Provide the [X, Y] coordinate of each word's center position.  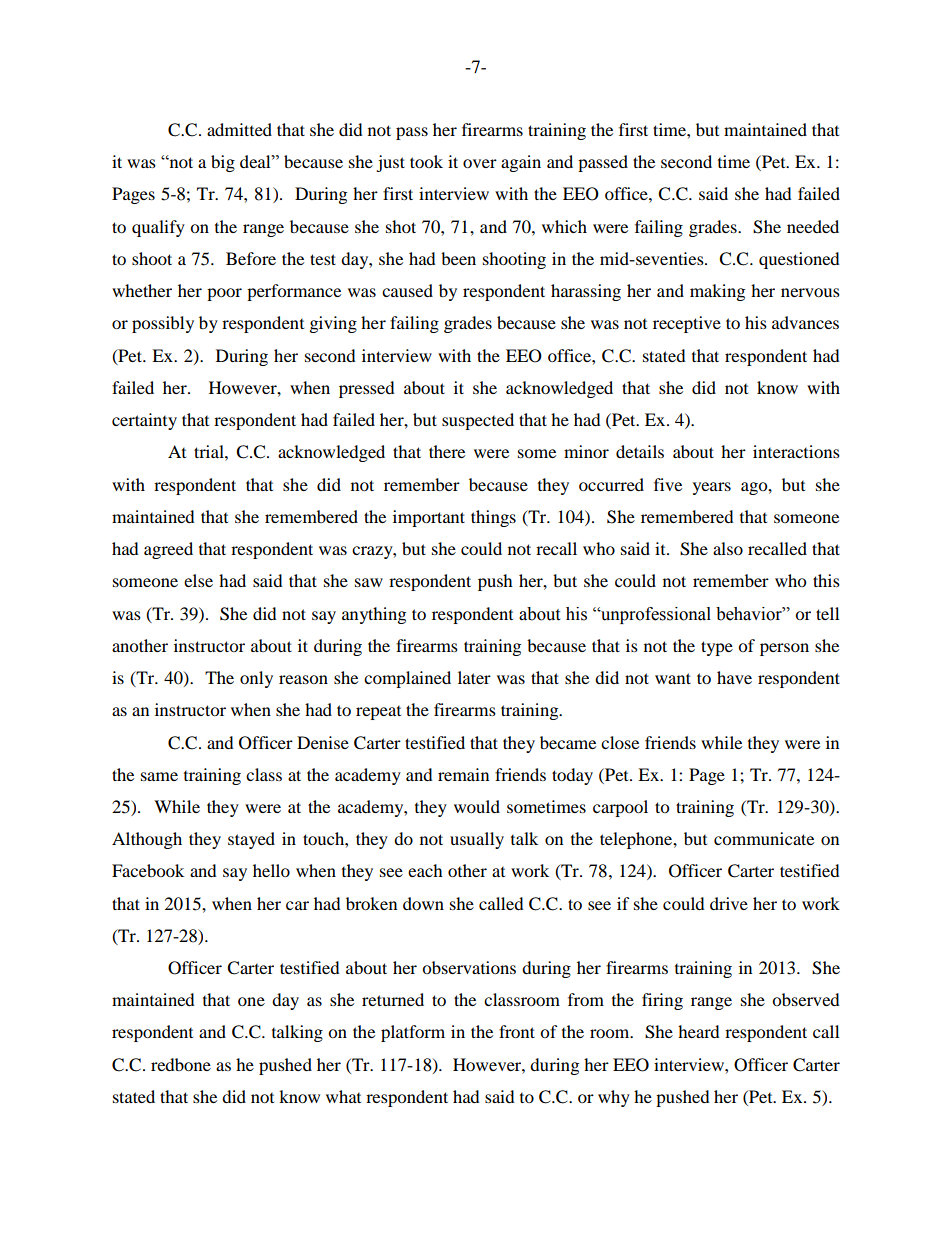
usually [477, 840]
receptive [687, 324]
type [717, 648]
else [198, 580]
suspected [478, 421]
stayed [251, 840]
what [343, 1096]
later [474, 677]
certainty [144, 421]
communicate [764, 838]
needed [813, 226]
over [480, 163]
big [223, 163]
